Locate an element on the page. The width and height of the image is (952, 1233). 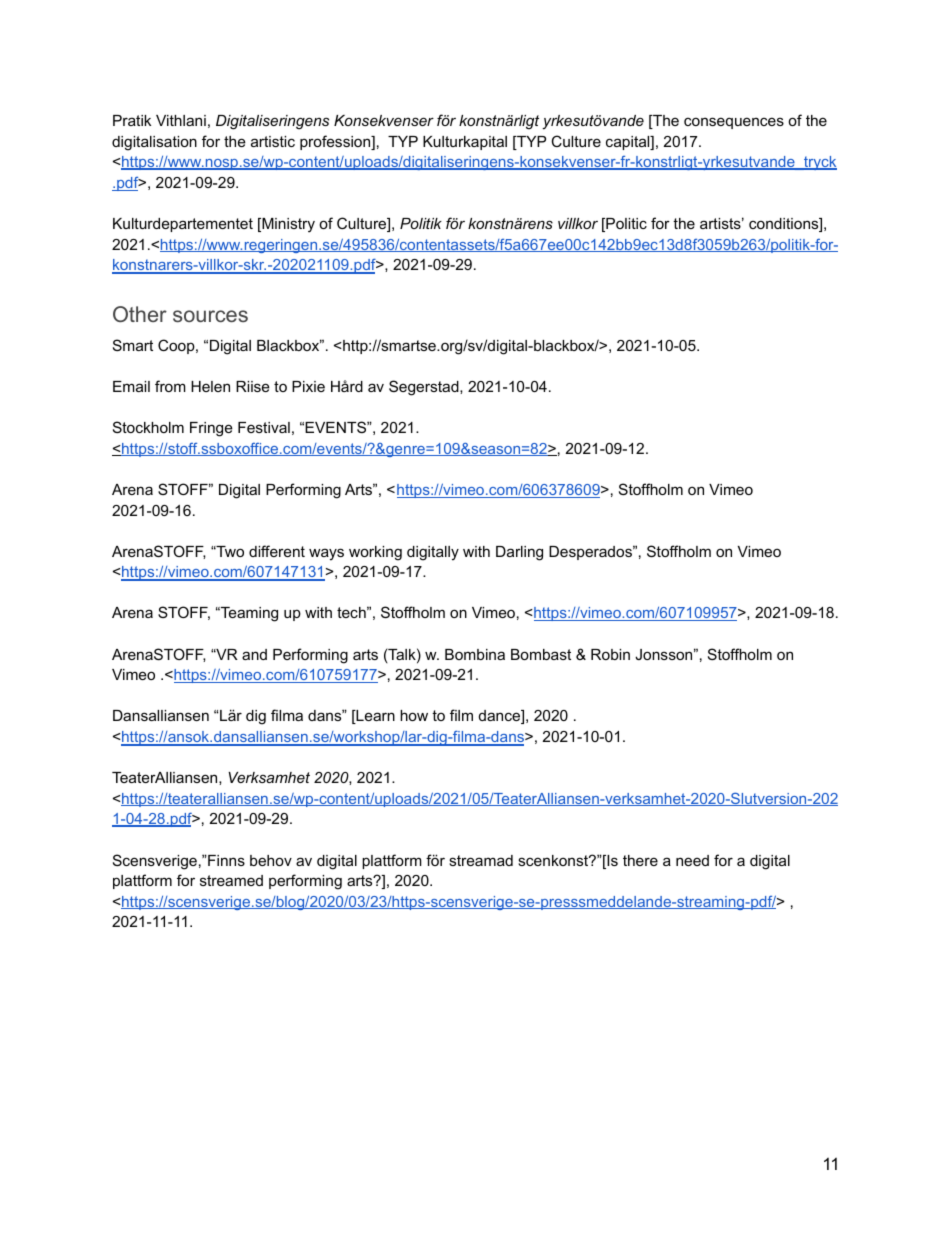
artistic is located at coordinates (273, 141).
